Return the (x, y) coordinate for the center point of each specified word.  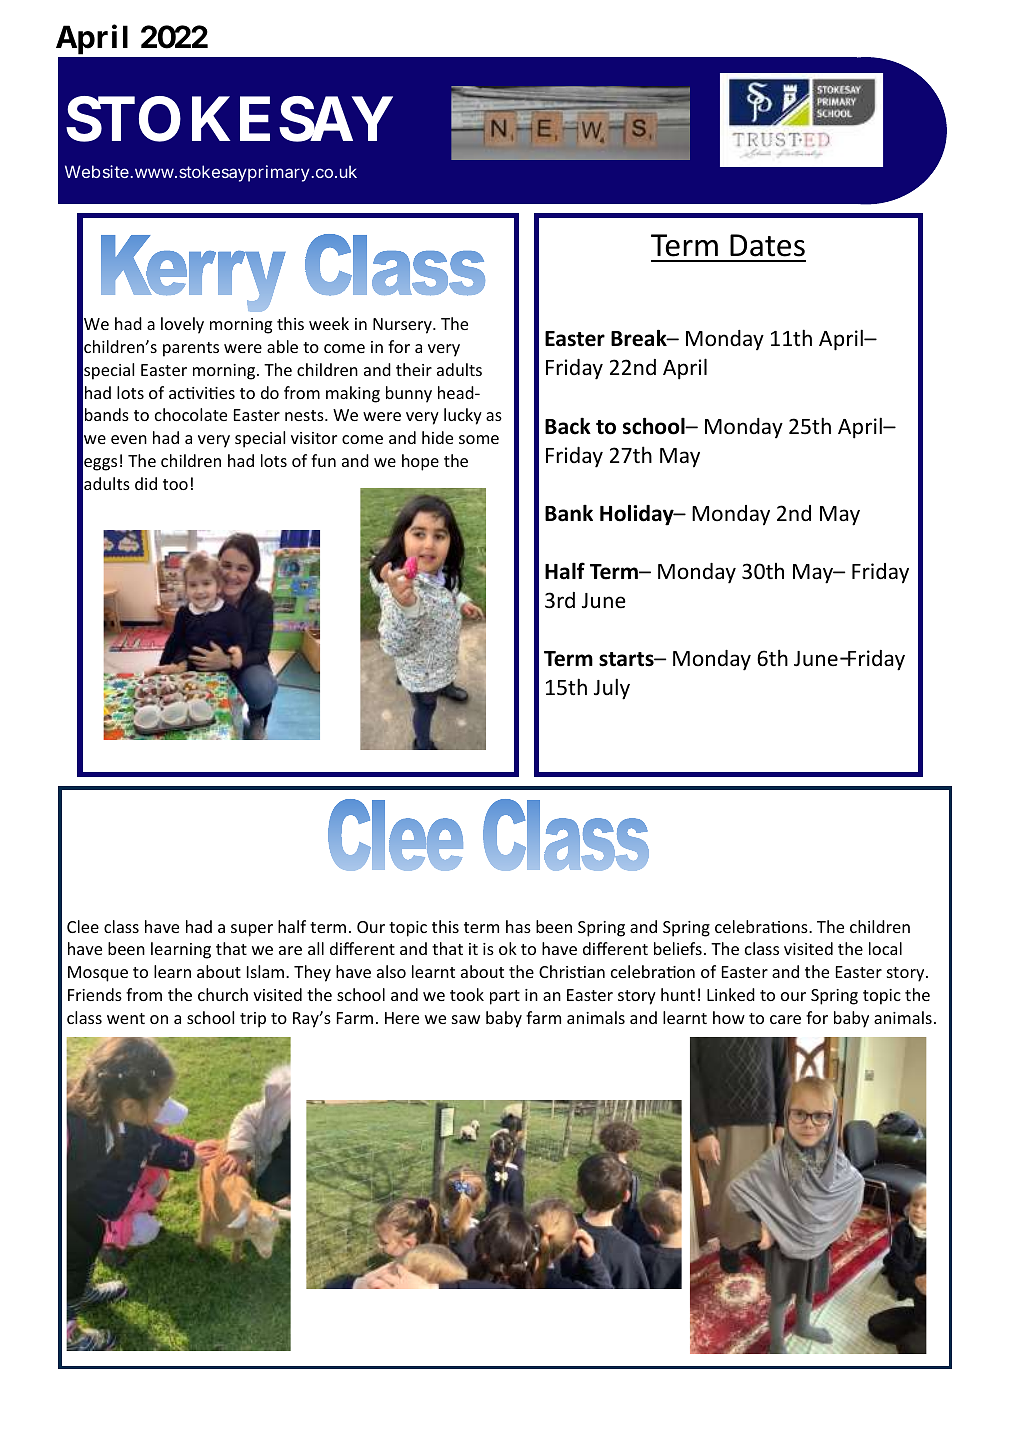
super (252, 930)
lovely (182, 325)
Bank (569, 513)
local (885, 948)
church (223, 994)
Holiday (638, 515)
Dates (767, 245)
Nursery (403, 326)
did (146, 483)
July (612, 689)
